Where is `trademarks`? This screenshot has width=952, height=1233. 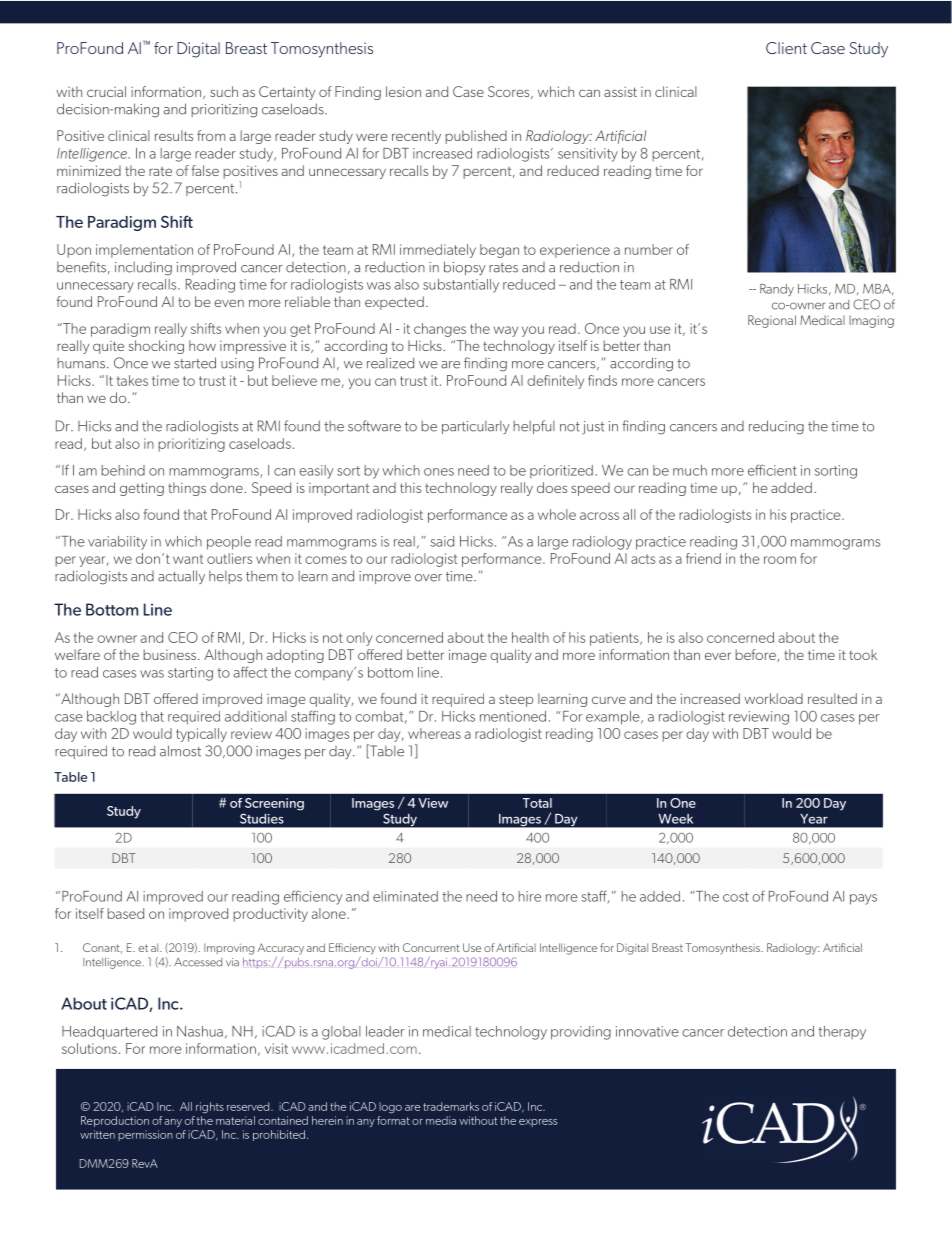 trademarks is located at coordinates (451, 1106).
